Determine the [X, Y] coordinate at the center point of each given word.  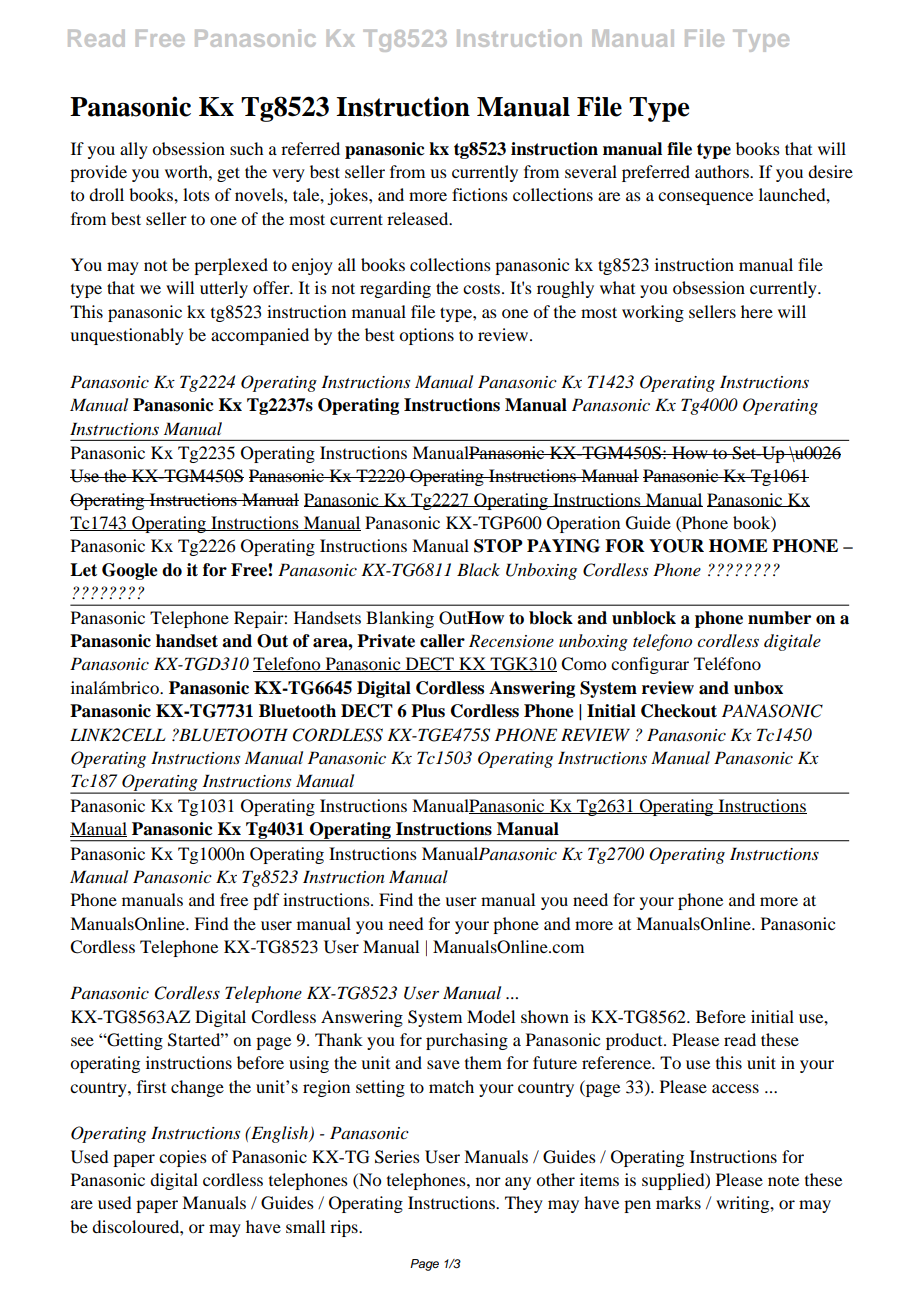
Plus [428, 711]
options [426, 336]
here [757, 311]
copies [183, 1158]
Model [491, 1016]
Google [130, 571]
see [82, 1041]
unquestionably [127, 336]
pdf [266, 901]
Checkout [679, 711]
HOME [738, 546]
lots [196, 194]
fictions [480, 194]
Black [478, 569]
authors [723, 171]
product [635, 1041]
